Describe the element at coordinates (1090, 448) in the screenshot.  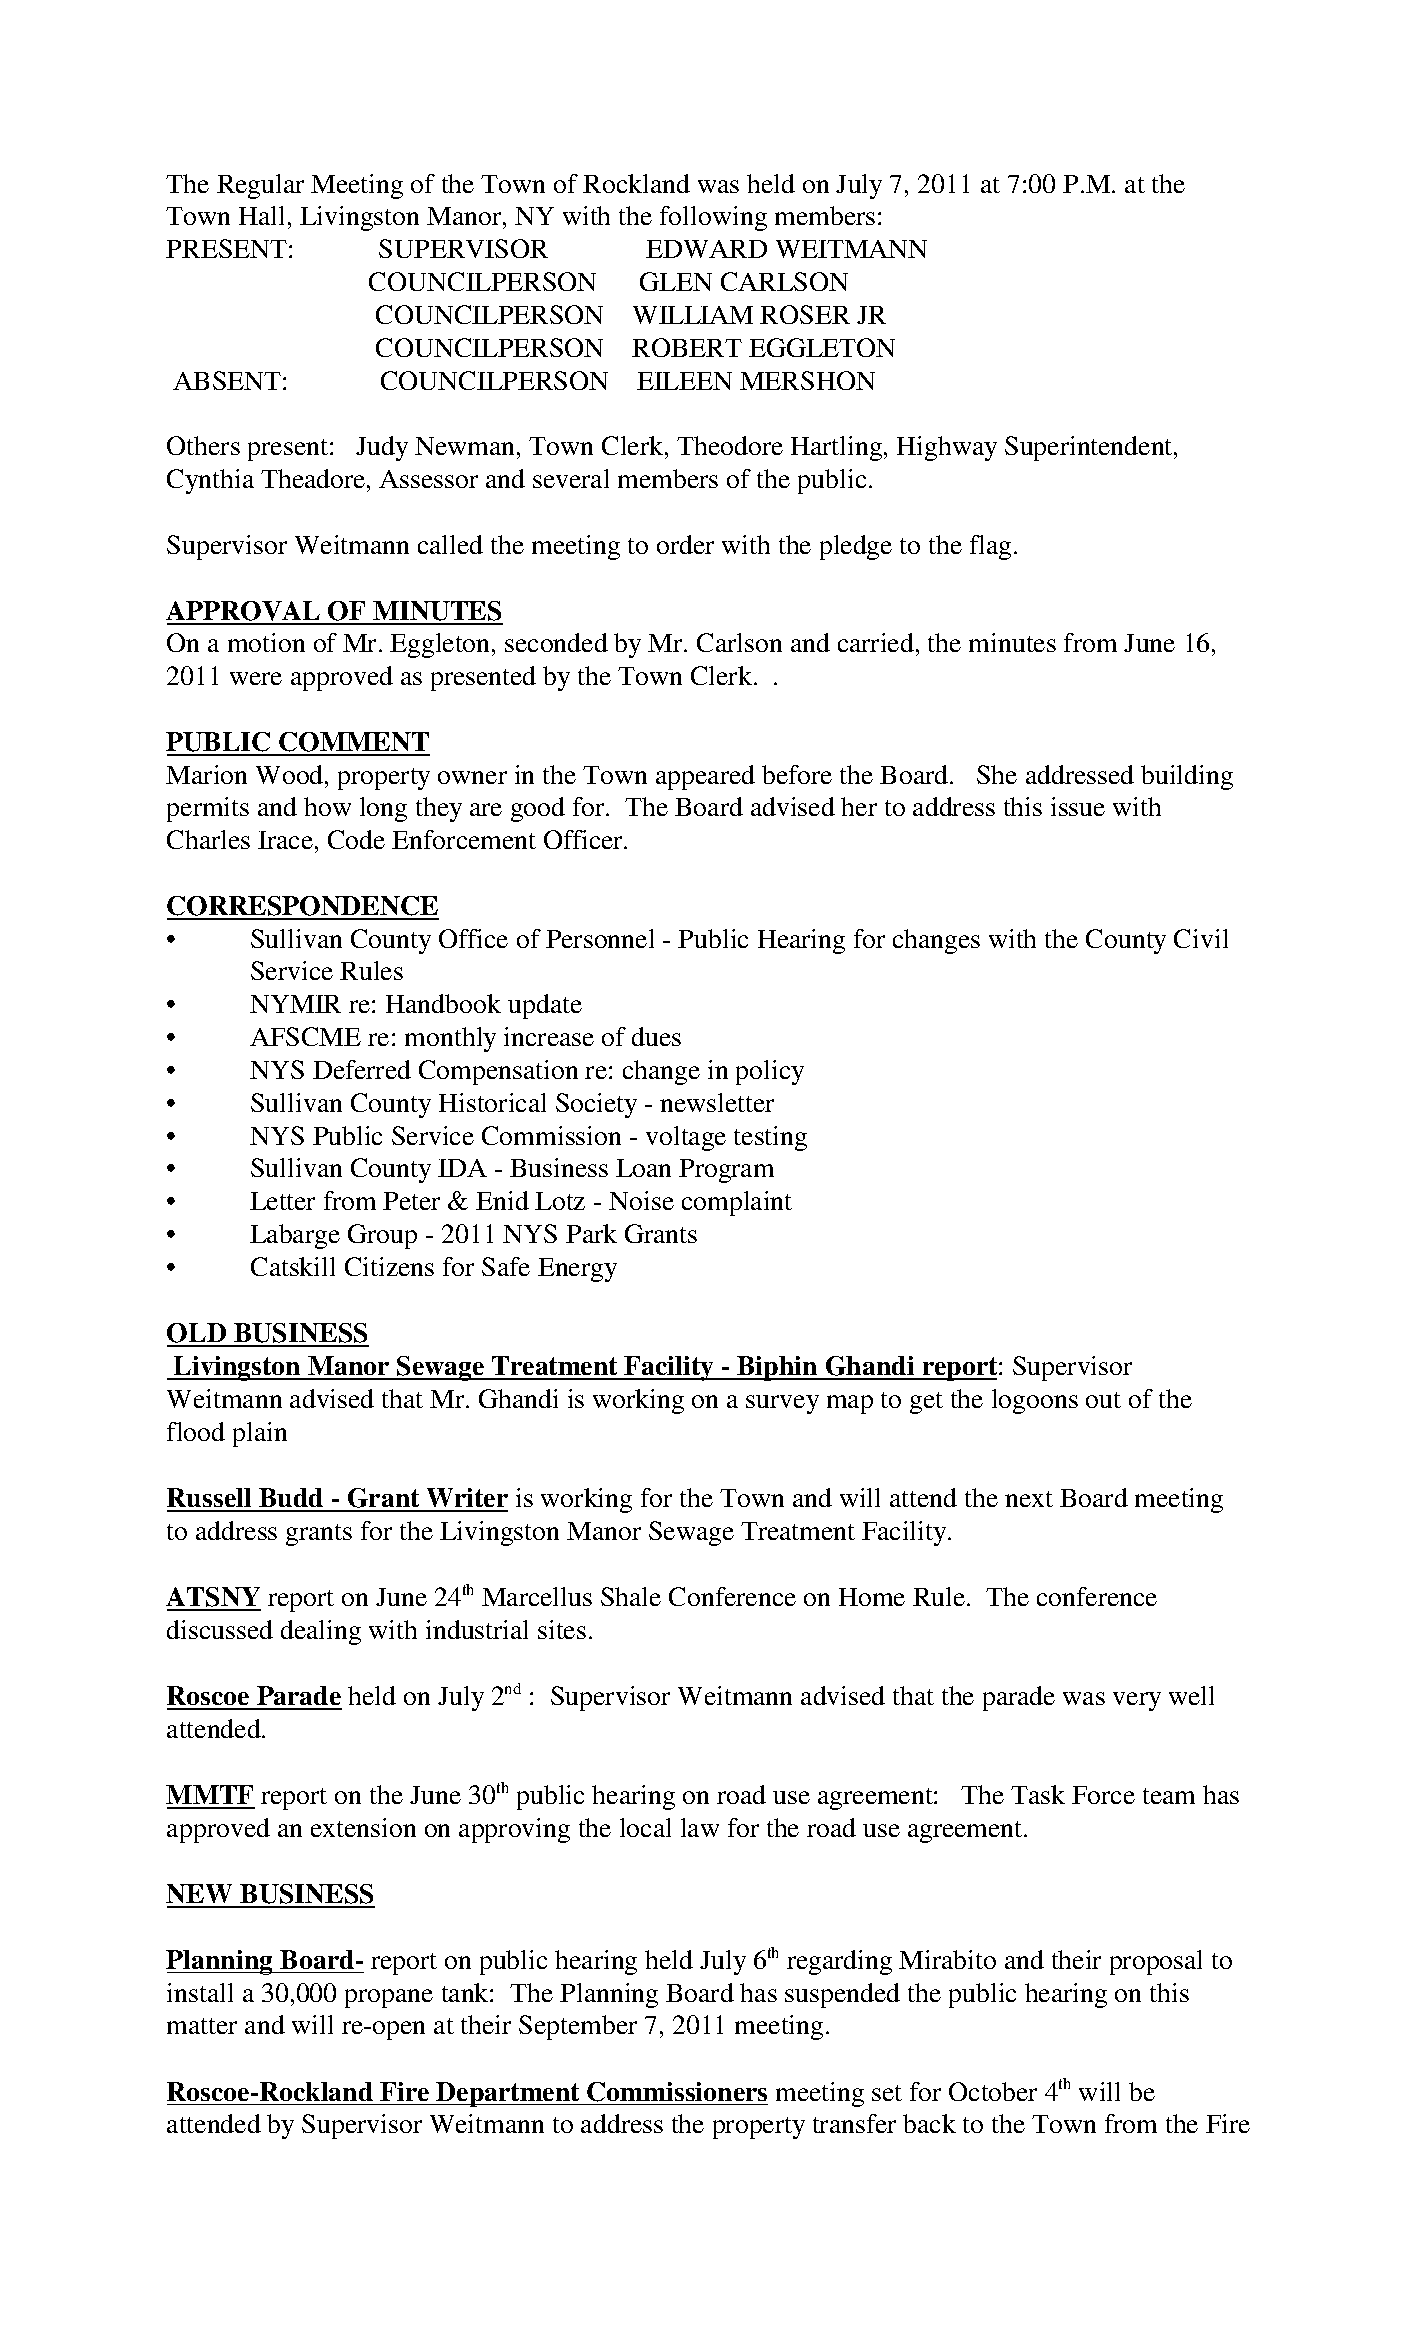
I see `Superintendent` at that location.
